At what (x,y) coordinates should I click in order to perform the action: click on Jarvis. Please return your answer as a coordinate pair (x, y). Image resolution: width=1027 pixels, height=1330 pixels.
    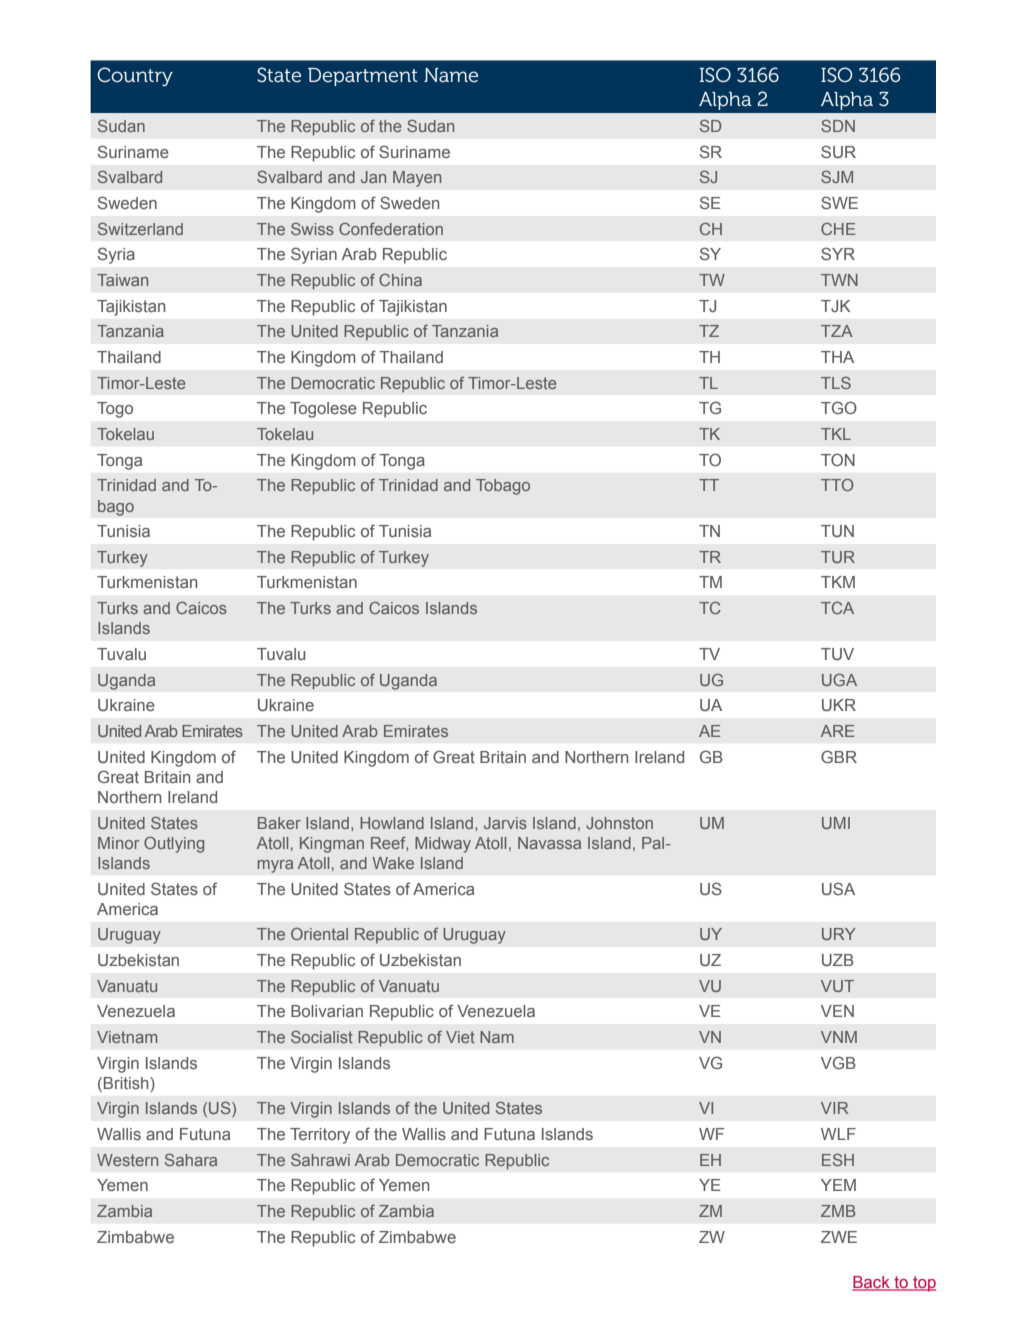
    Looking at the image, I should click on (505, 823).
